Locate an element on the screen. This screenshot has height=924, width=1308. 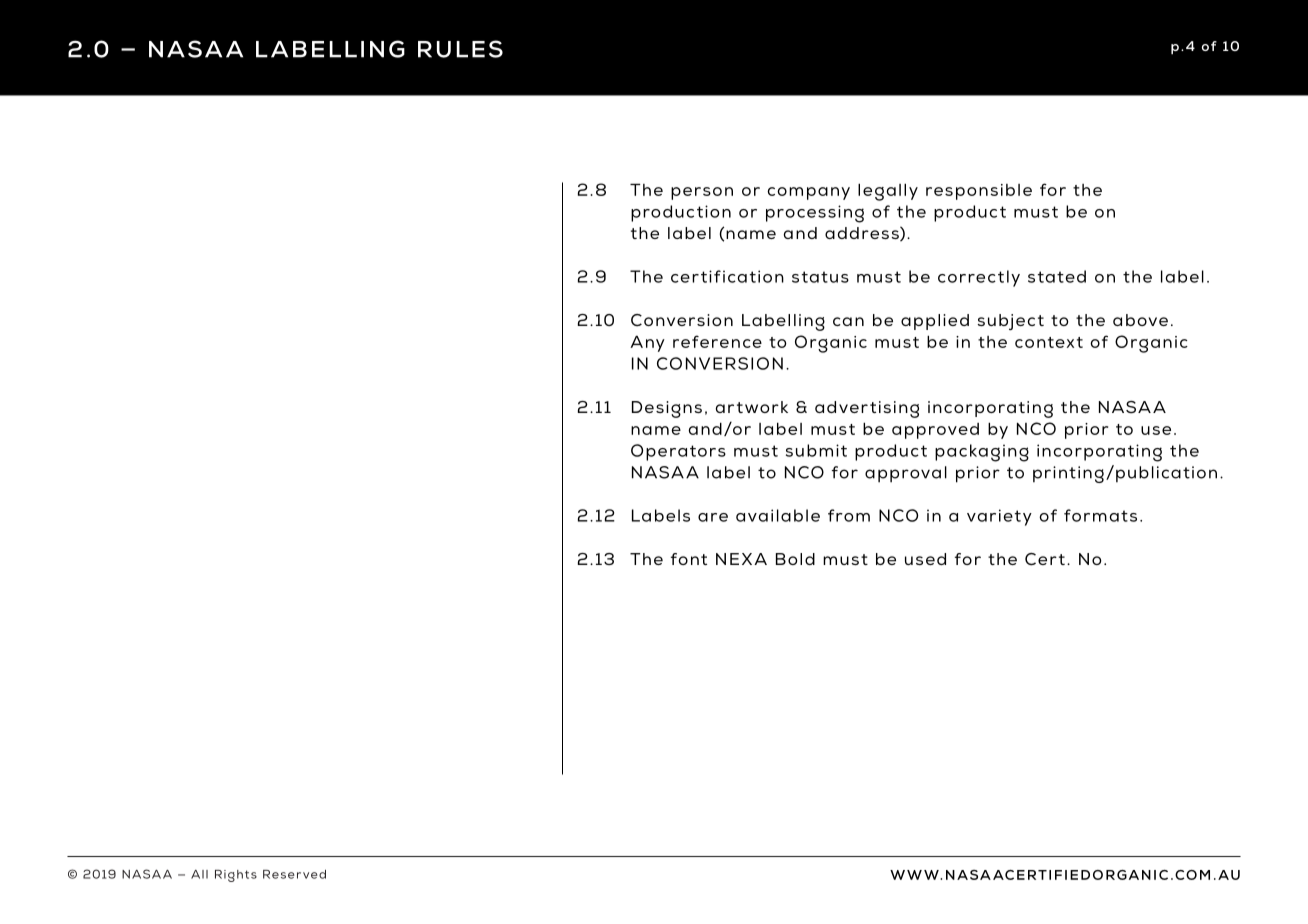
Designs is located at coordinates (667, 409).
